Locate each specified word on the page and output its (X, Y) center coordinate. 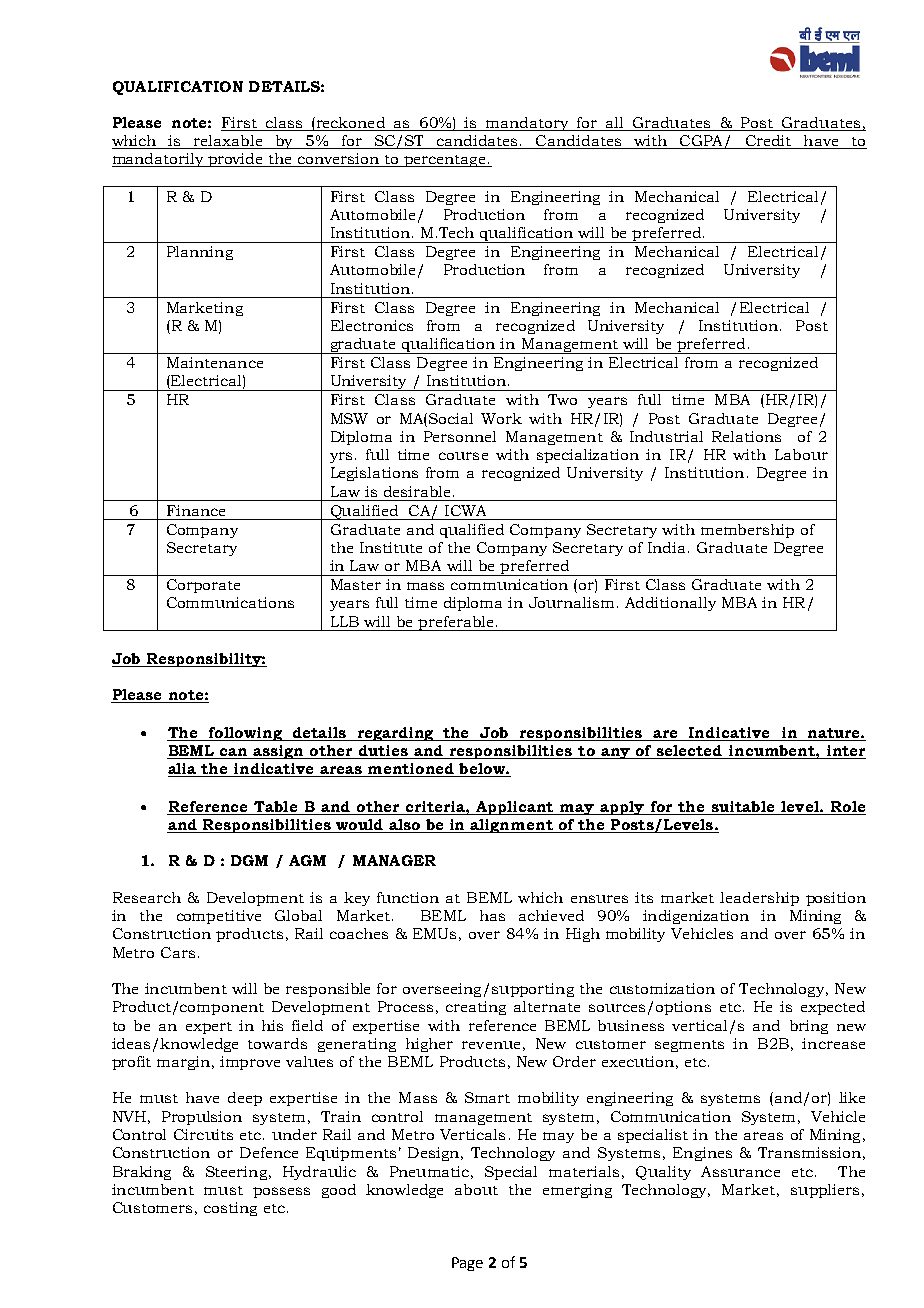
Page (467, 1264)
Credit (768, 142)
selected (689, 752)
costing (230, 1209)
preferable (456, 623)
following (245, 734)
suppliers (825, 1191)
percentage (445, 161)
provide (236, 160)
